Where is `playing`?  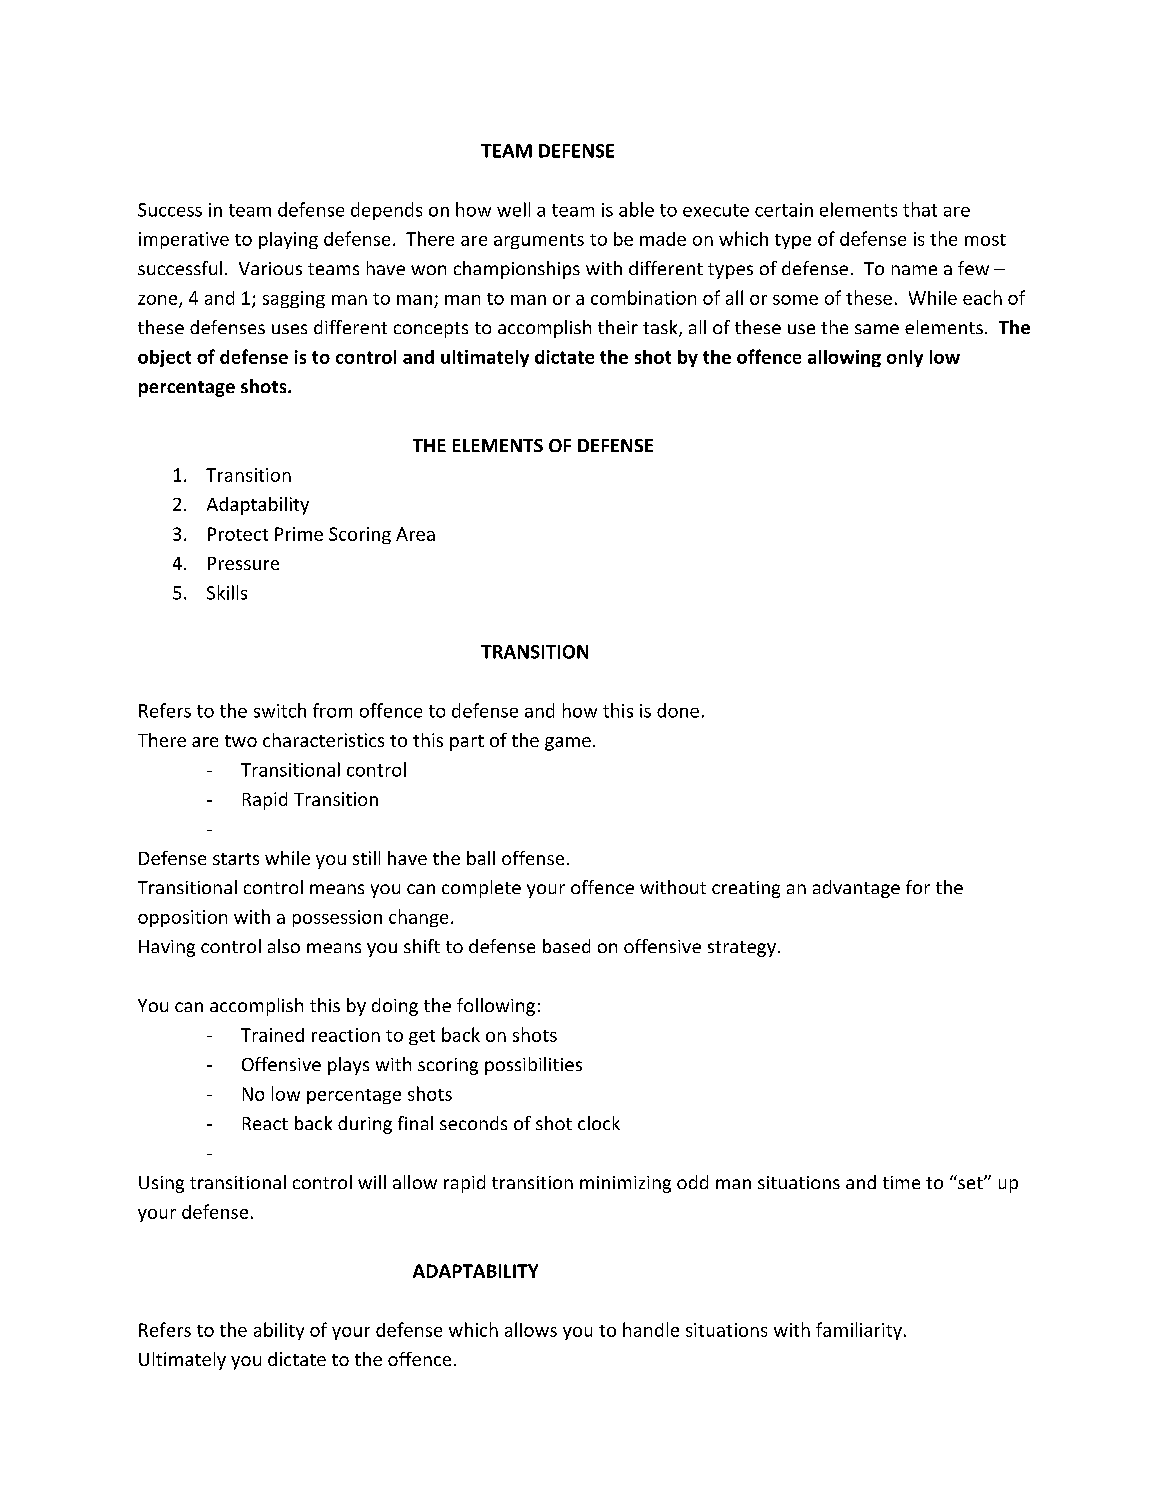 playing is located at coordinates (288, 240).
